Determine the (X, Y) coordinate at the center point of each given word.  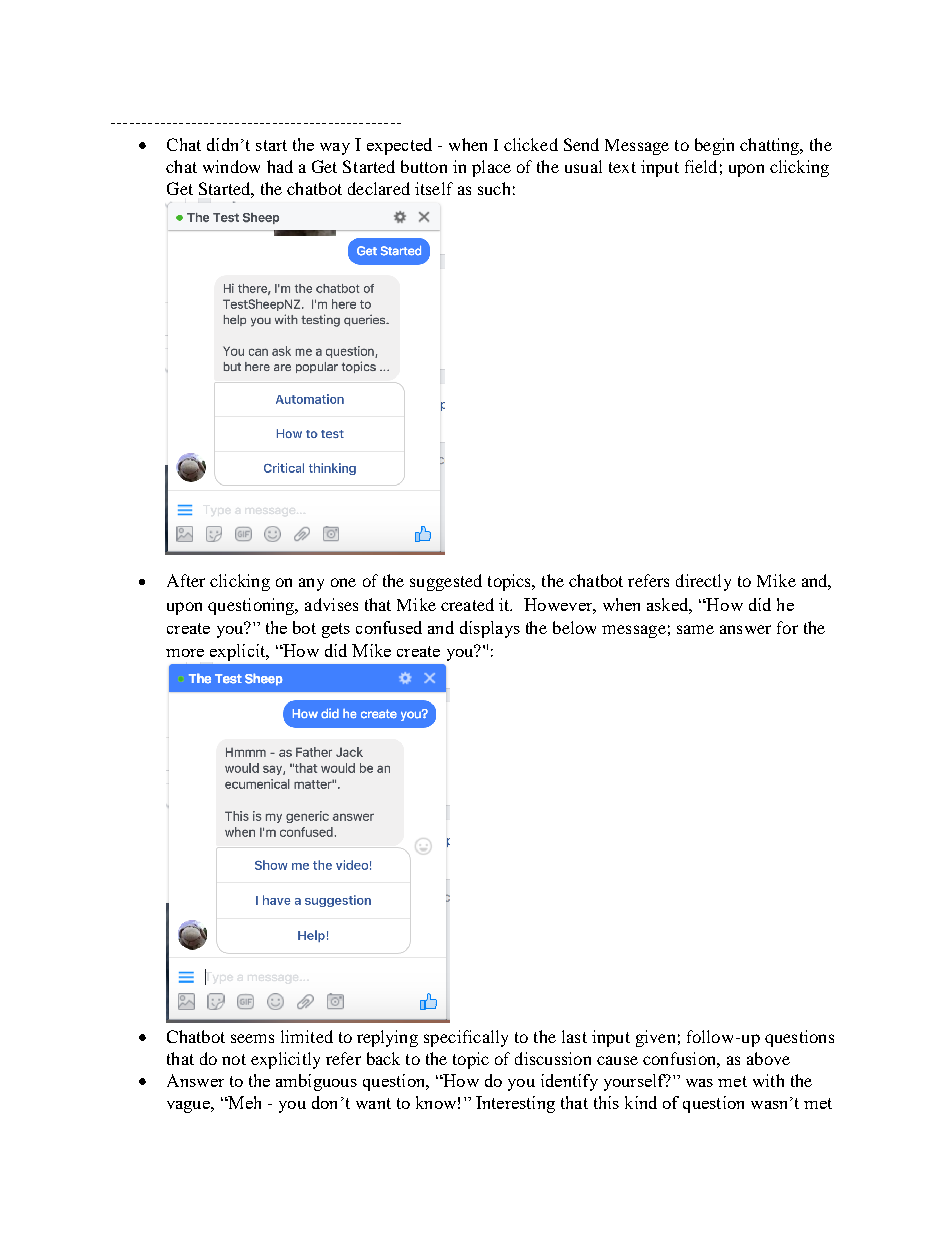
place (491, 168)
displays (490, 629)
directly (703, 582)
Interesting (515, 1104)
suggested (446, 582)
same (695, 629)
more (185, 653)
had (280, 166)
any (311, 584)
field (701, 166)
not (234, 1059)
